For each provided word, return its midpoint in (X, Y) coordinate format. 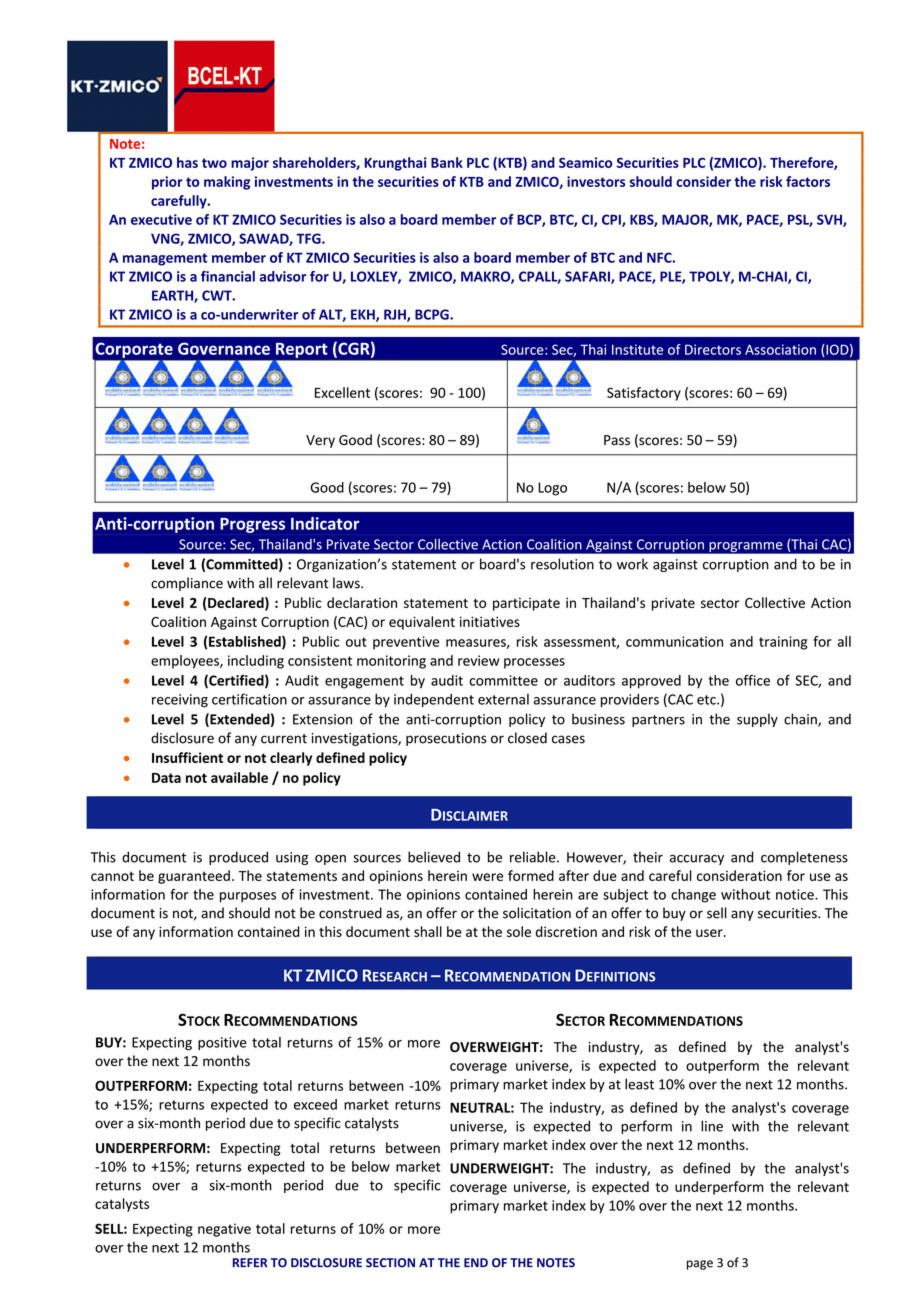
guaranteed (194, 877)
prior (167, 183)
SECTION (390, 1263)
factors (808, 181)
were (487, 877)
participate (526, 604)
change (693, 896)
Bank (447, 162)
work (632, 564)
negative (224, 1230)
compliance (187, 584)
